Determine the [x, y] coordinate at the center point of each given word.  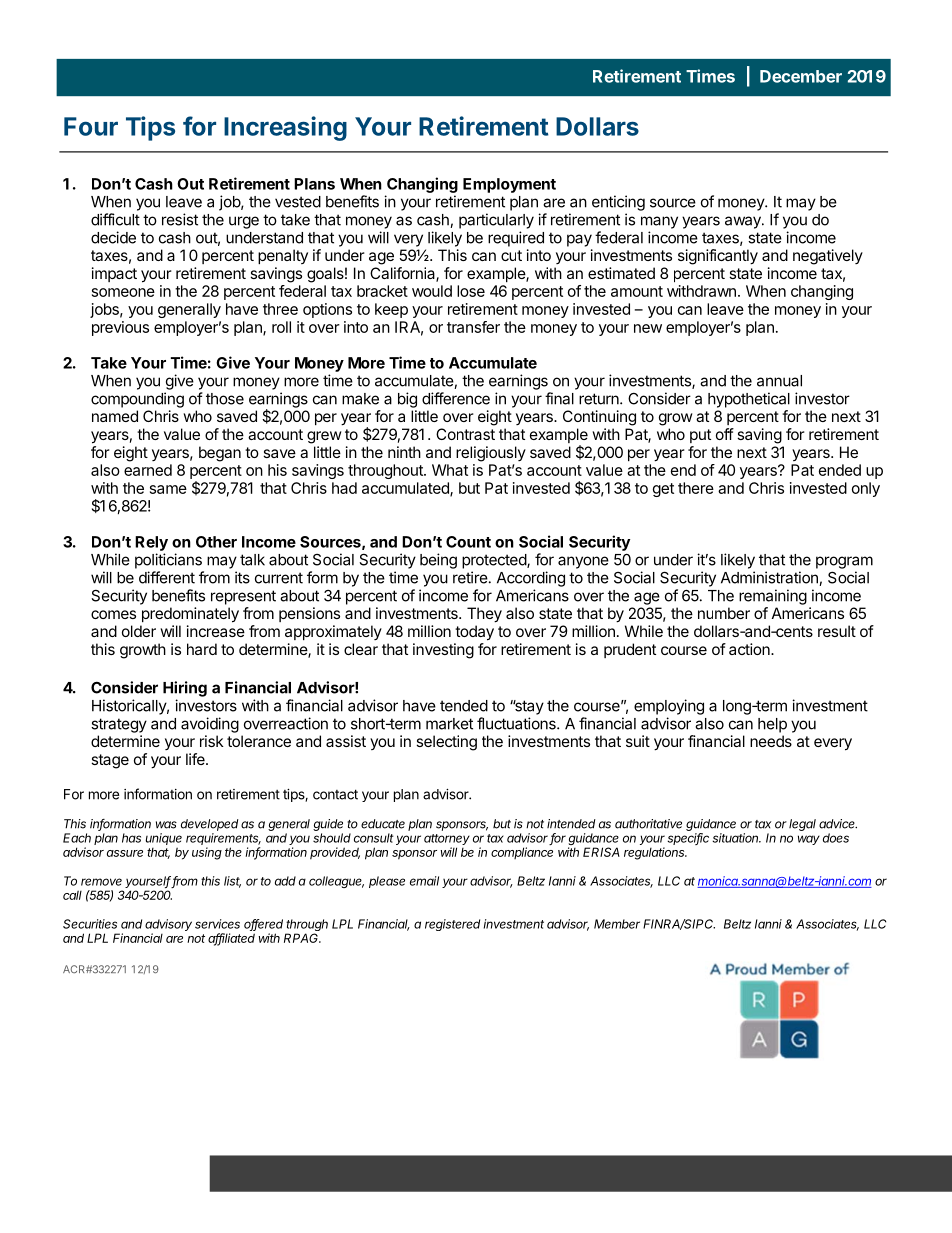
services [217, 924]
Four [91, 126]
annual [779, 381]
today [474, 633]
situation [736, 838]
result [837, 631]
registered [452, 925]
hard [202, 649]
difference [456, 398]
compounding [137, 400]
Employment [509, 185]
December [801, 76]
